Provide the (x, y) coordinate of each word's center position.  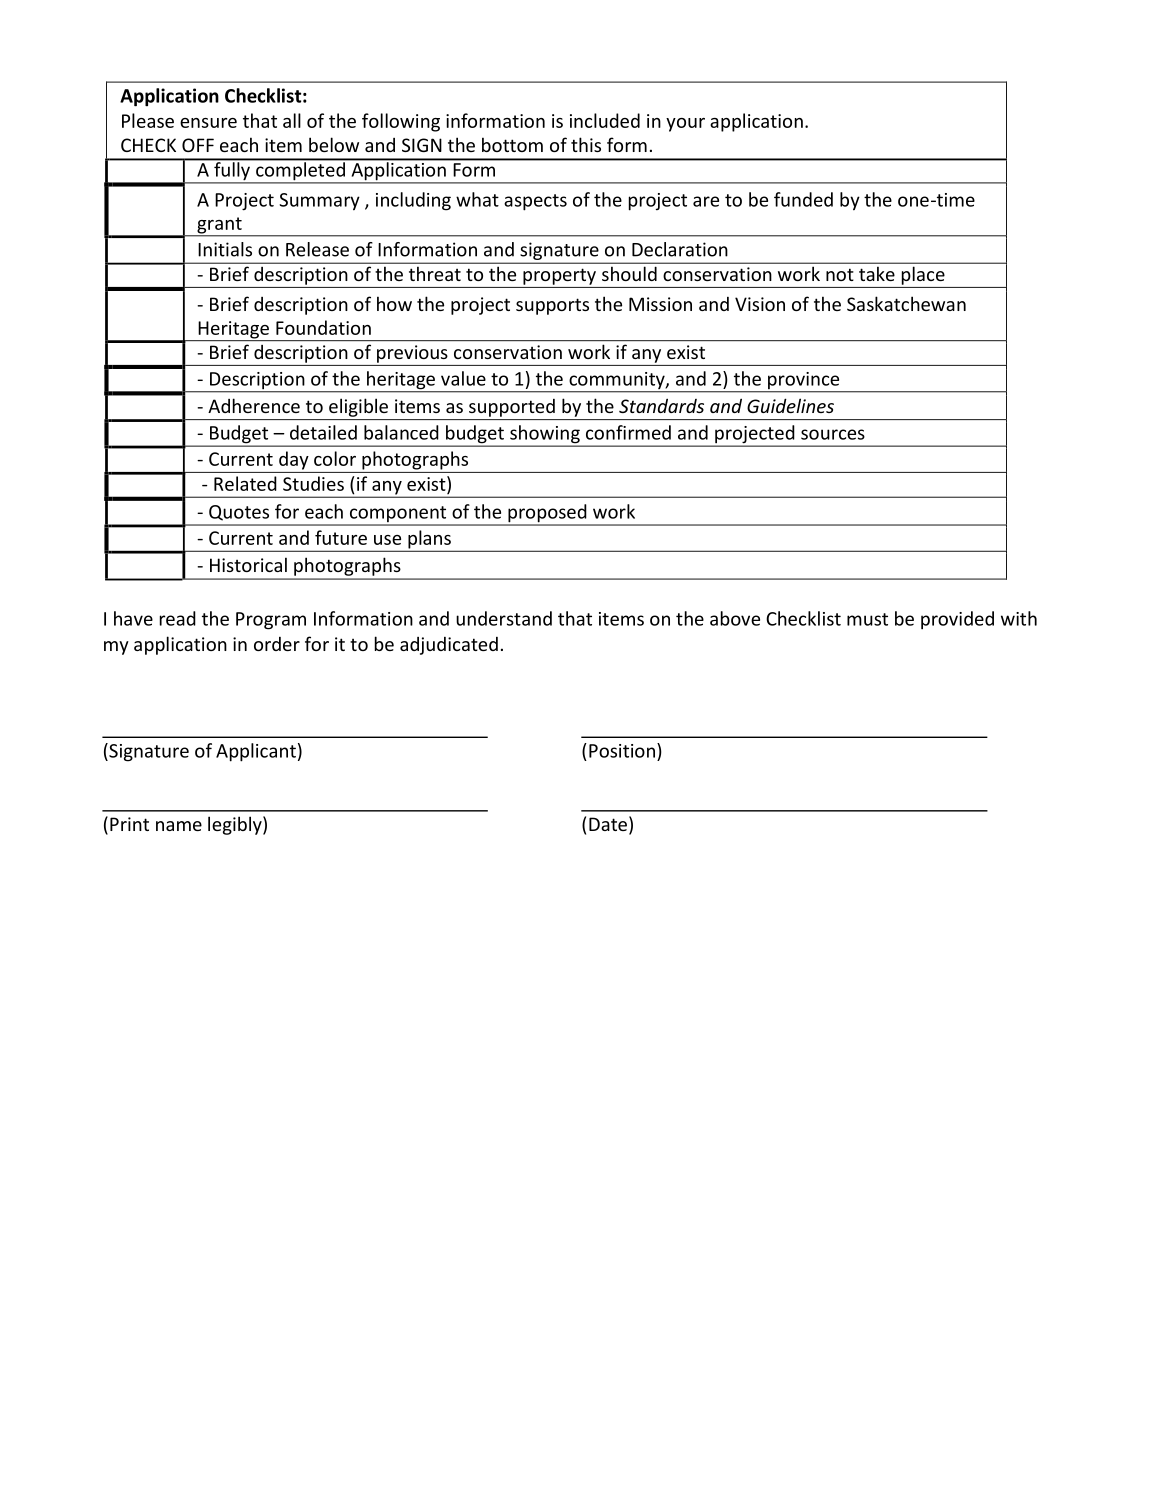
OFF (198, 145)
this (586, 144)
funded (803, 199)
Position (622, 751)
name (179, 826)
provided (957, 620)
